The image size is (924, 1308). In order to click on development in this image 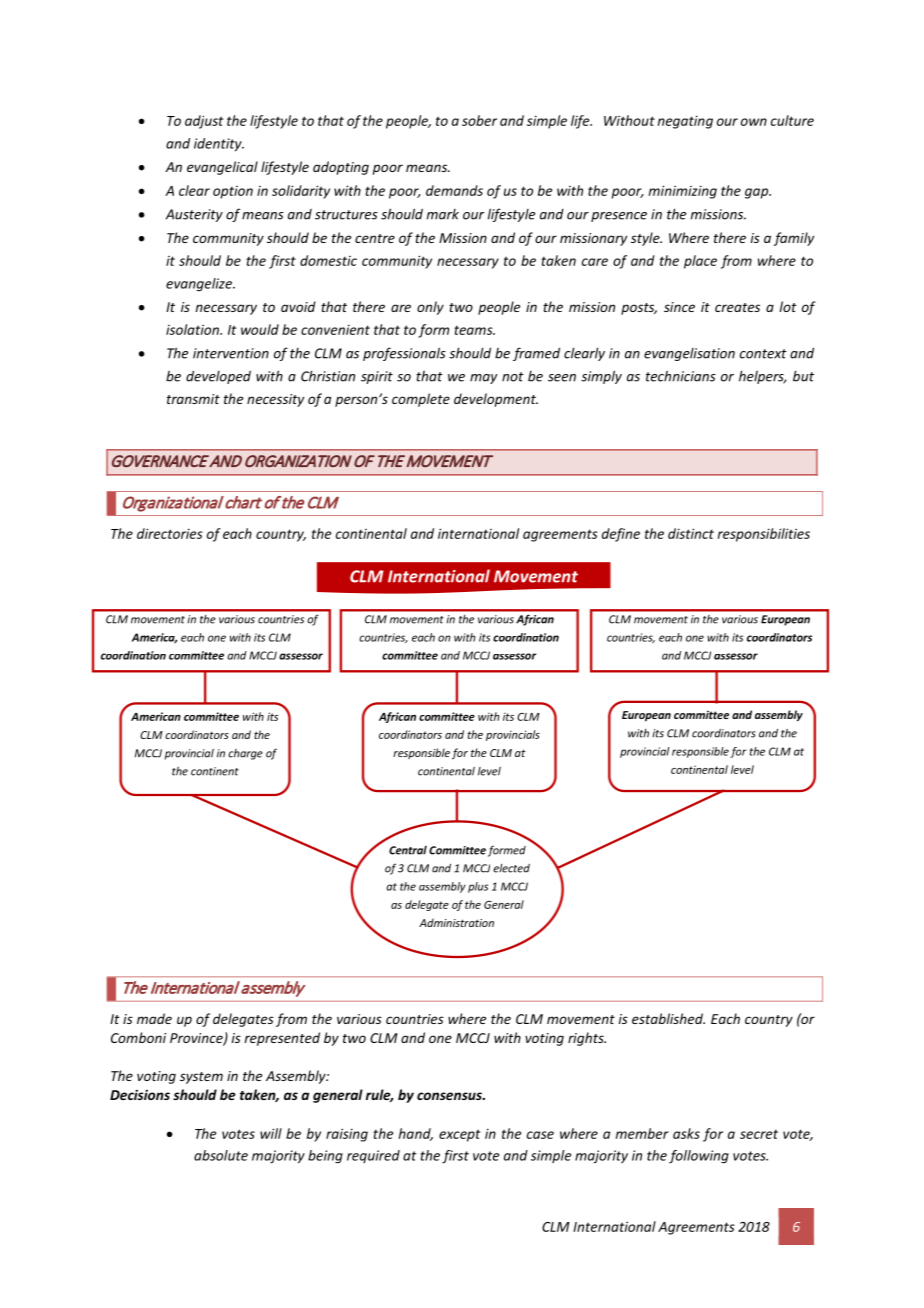, I will do `click(496, 400)`.
